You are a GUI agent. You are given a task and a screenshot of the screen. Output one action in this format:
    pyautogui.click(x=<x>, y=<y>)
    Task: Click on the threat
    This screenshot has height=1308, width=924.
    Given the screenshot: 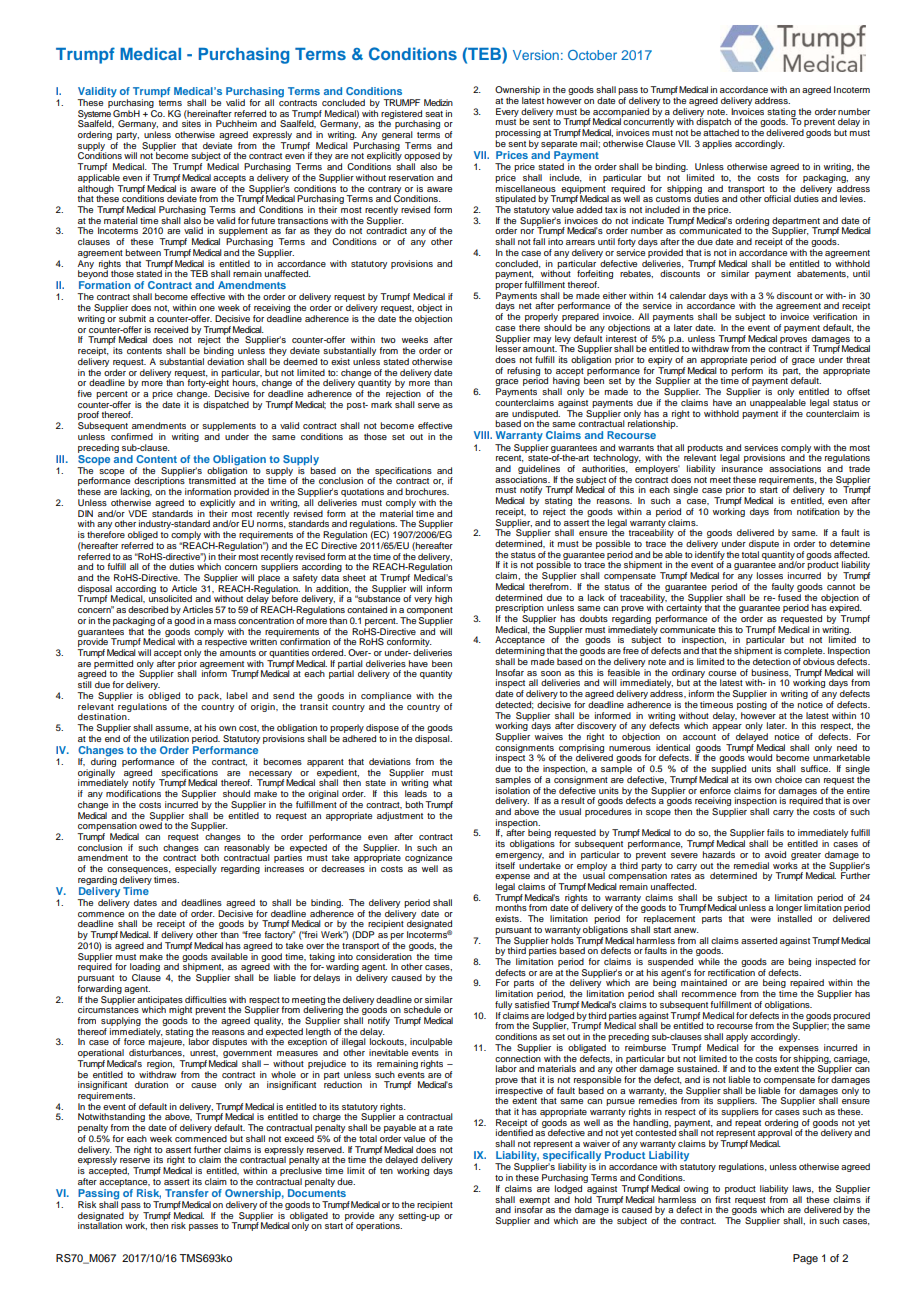 What is the action you would take?
    pyautogui.click(x=858, y=359)
